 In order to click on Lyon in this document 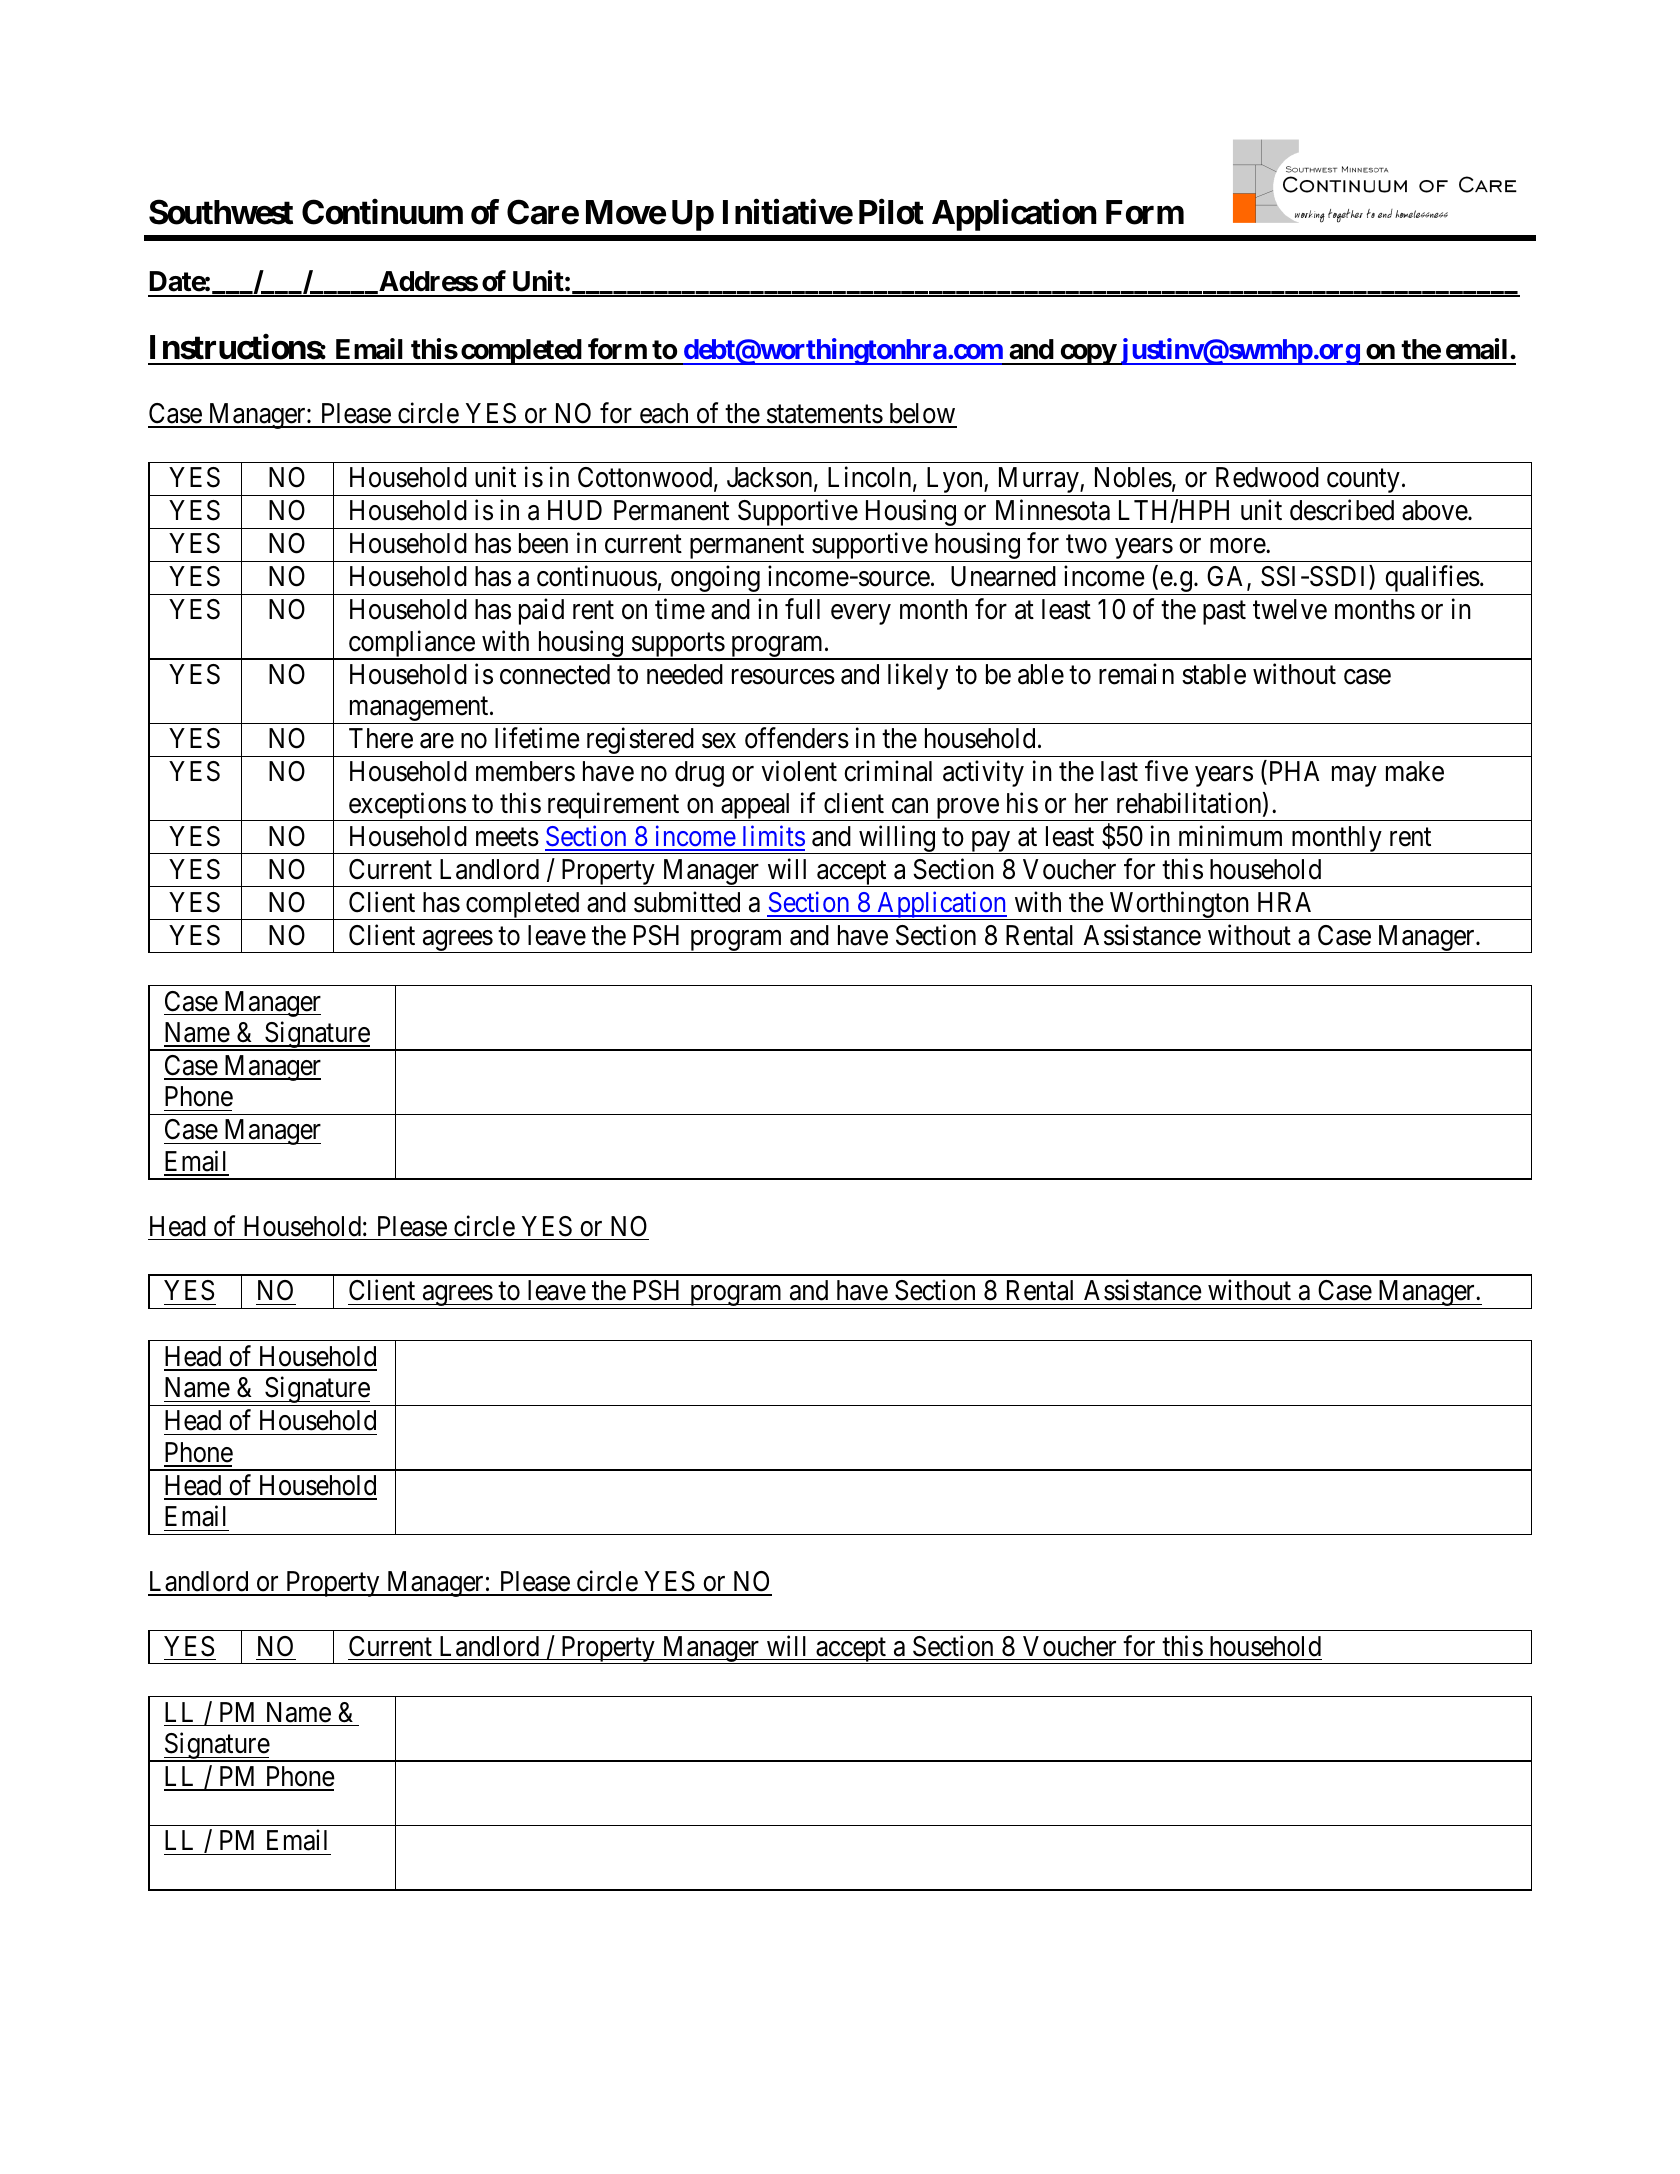, I will do `click(954, 481)`.
